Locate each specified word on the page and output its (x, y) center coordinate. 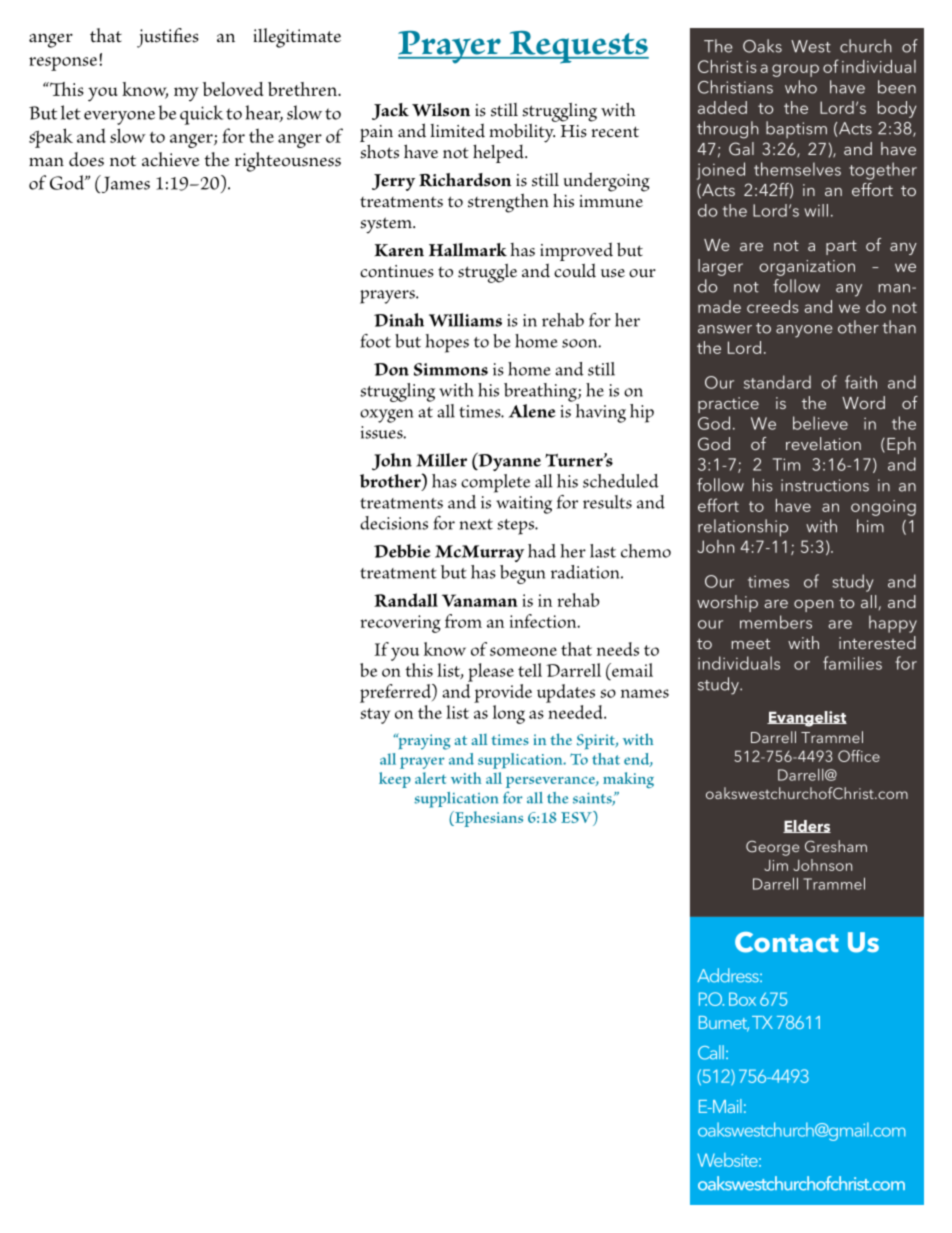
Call (711, 1052)
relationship (743, 528)
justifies (168, 38)
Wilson (441, 110)
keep (395, 780)
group (795, 70)
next (476, 524)
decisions (394, 523)
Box (742, 999)
